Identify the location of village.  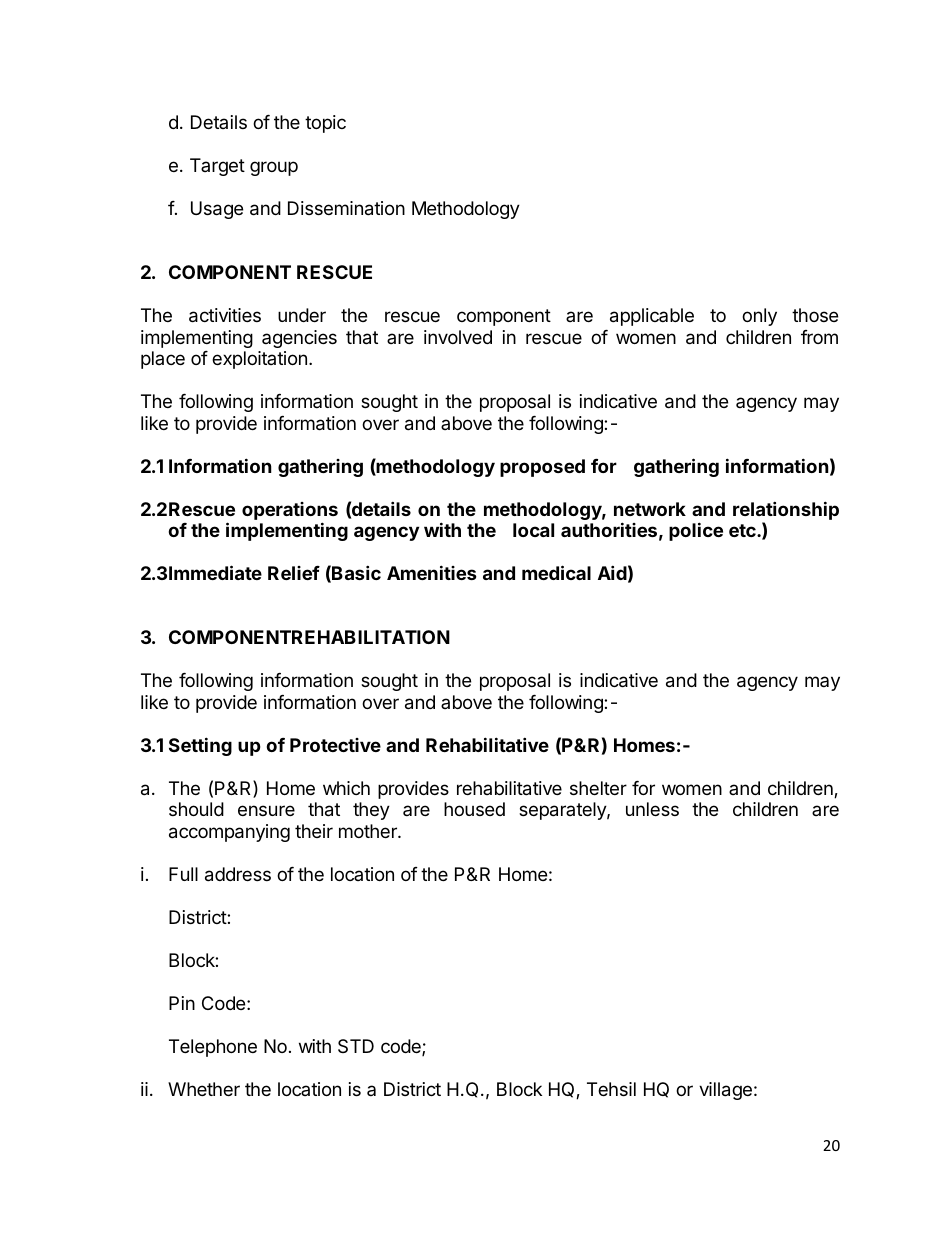
(725, 1091).
